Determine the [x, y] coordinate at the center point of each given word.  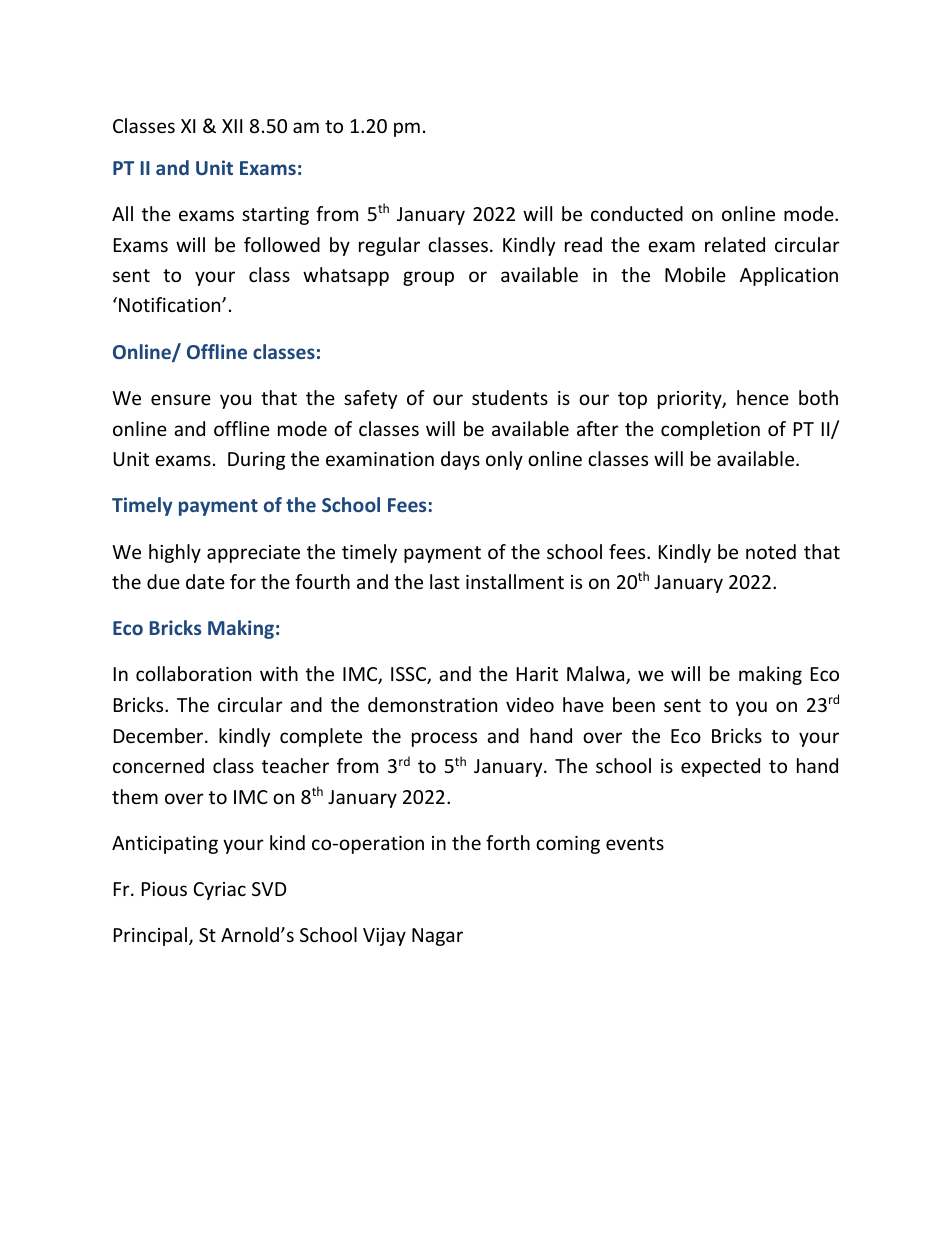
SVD [269, 889]
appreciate [253, 554]
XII [232, 126]
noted [771, 551]
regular [389, 246]
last [445, 581]
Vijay [384, 937]
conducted [637, 213]
